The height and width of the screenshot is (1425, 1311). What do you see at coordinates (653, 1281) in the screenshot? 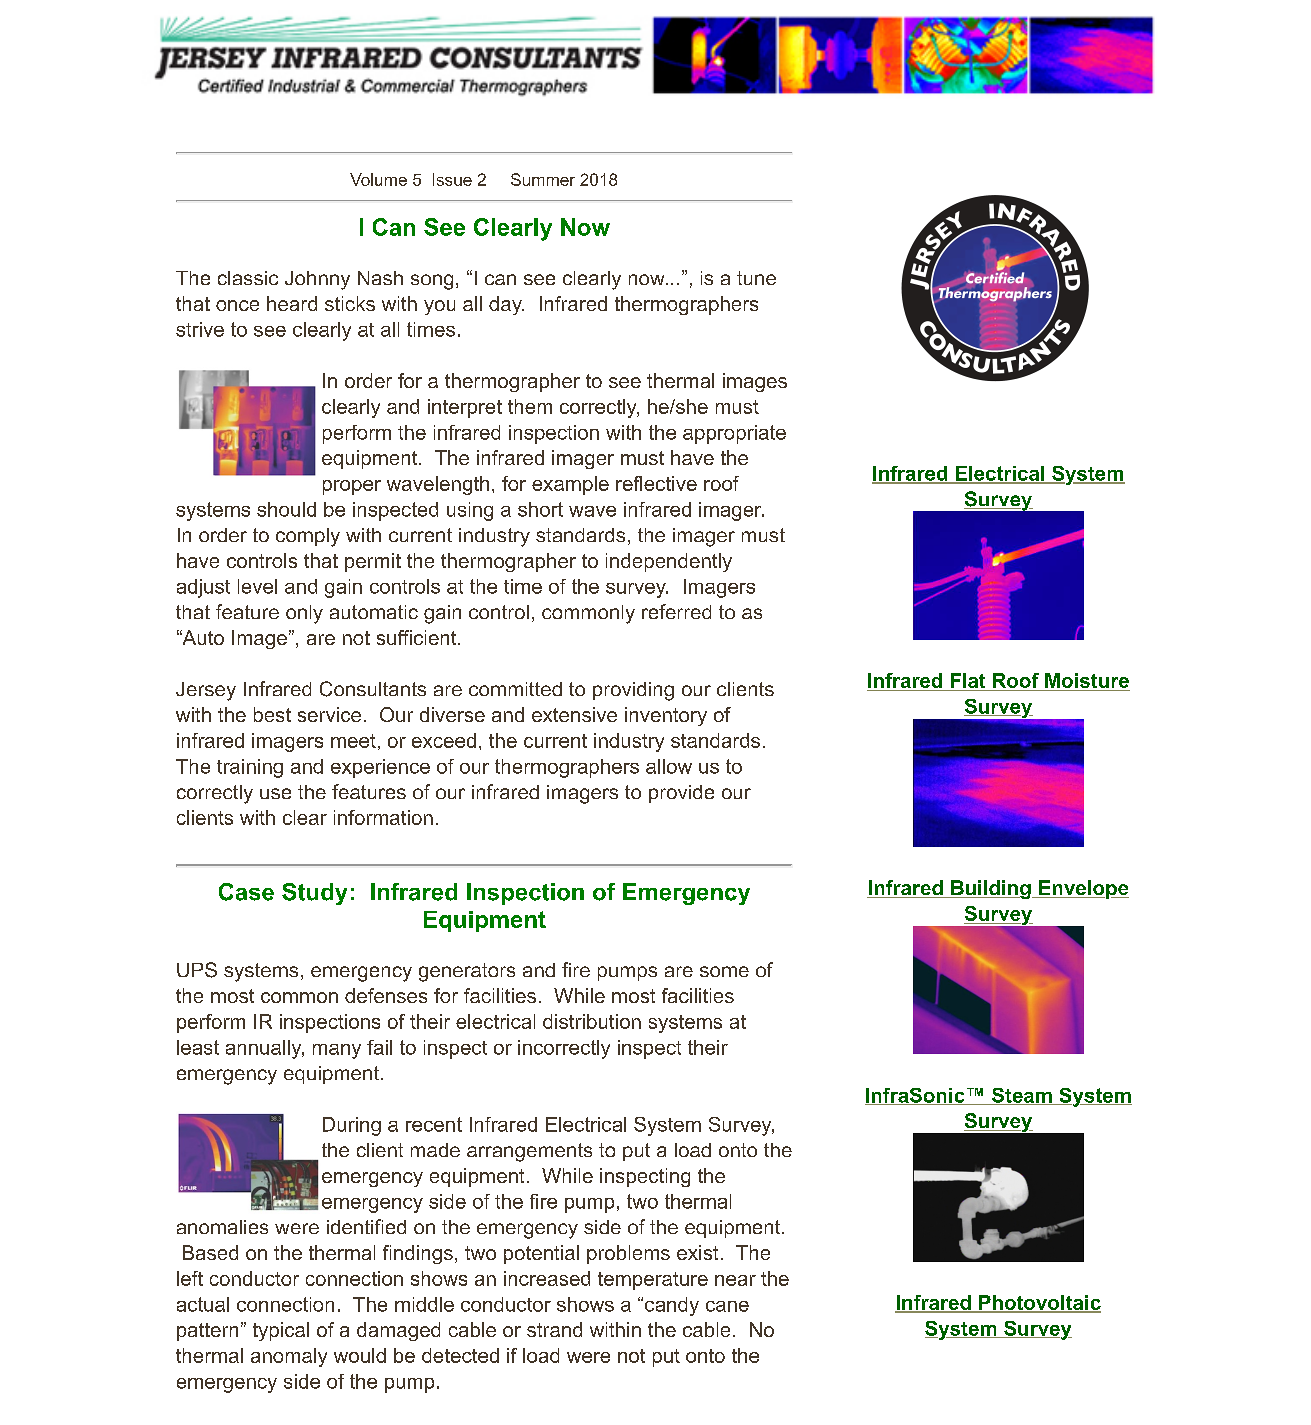
I see `temperature` at bounding box center [653, 1281].
